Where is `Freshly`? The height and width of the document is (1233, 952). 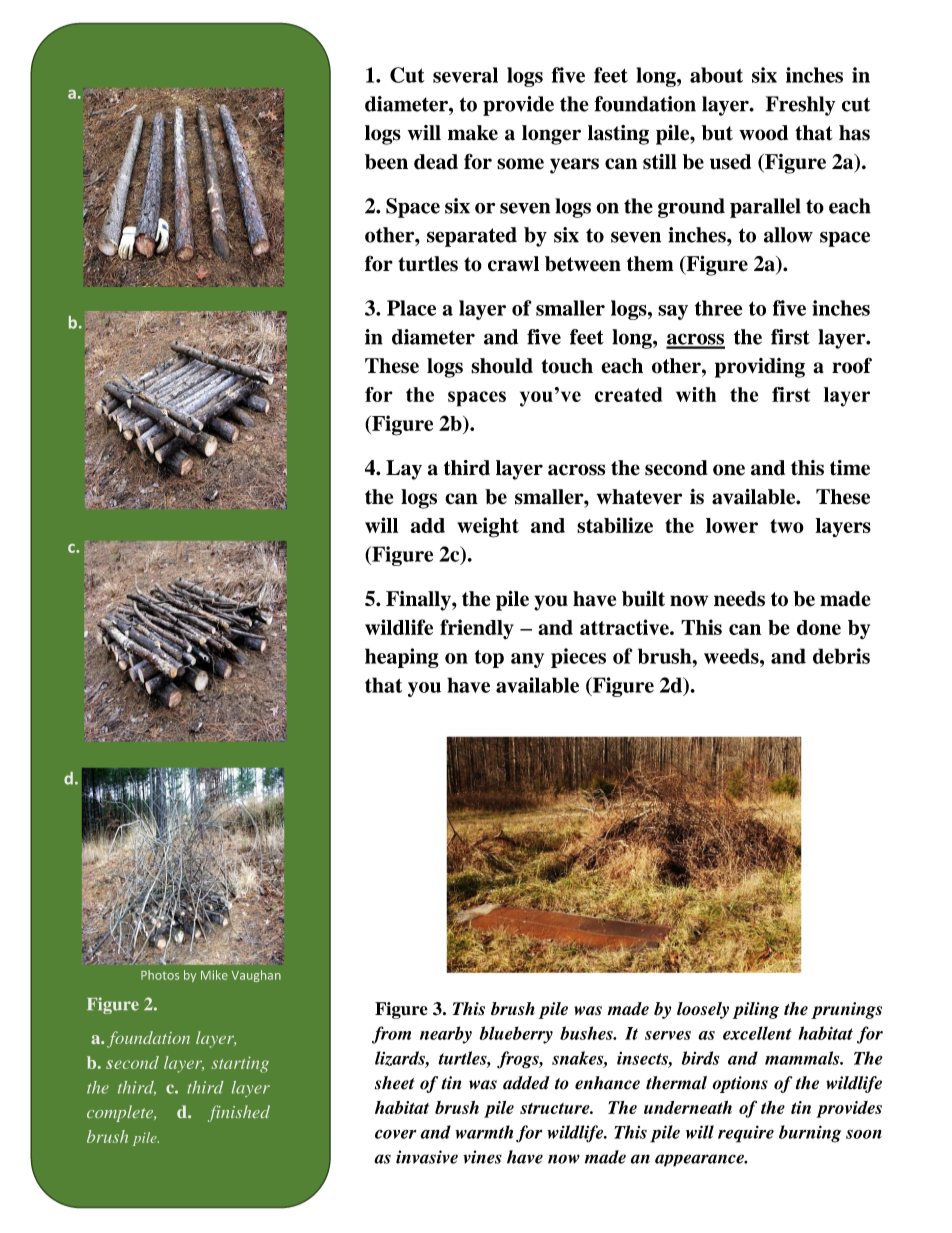
Freshly is located at coordinates (800, 106).
